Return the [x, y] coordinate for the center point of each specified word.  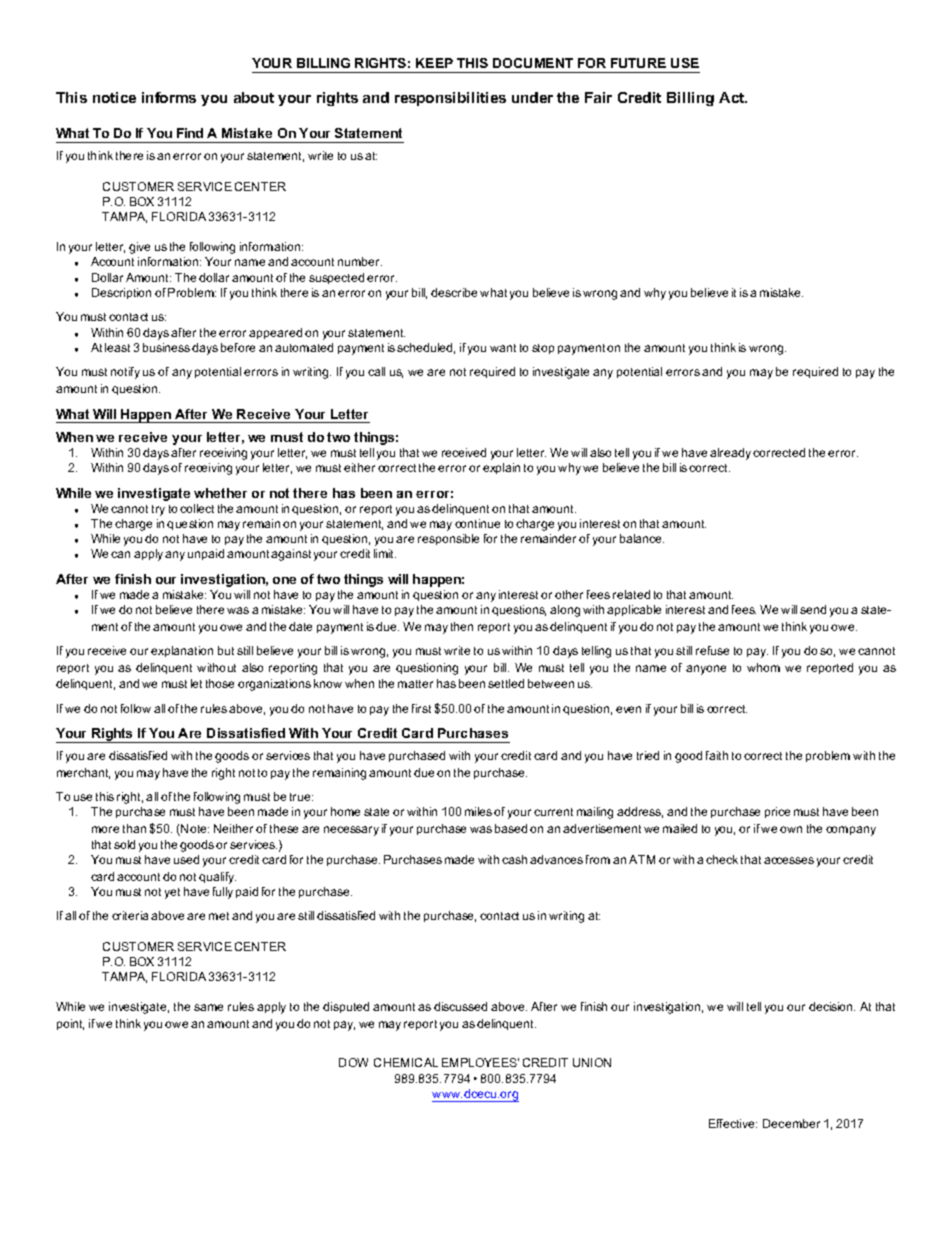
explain [501, 468]
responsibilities [450, 99]
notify [125, 373]
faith [717, 755]
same [208, 1007]
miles [478, 811]
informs [169, 97]
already [732, 454]
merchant [83, 773]
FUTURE [638, 63]
